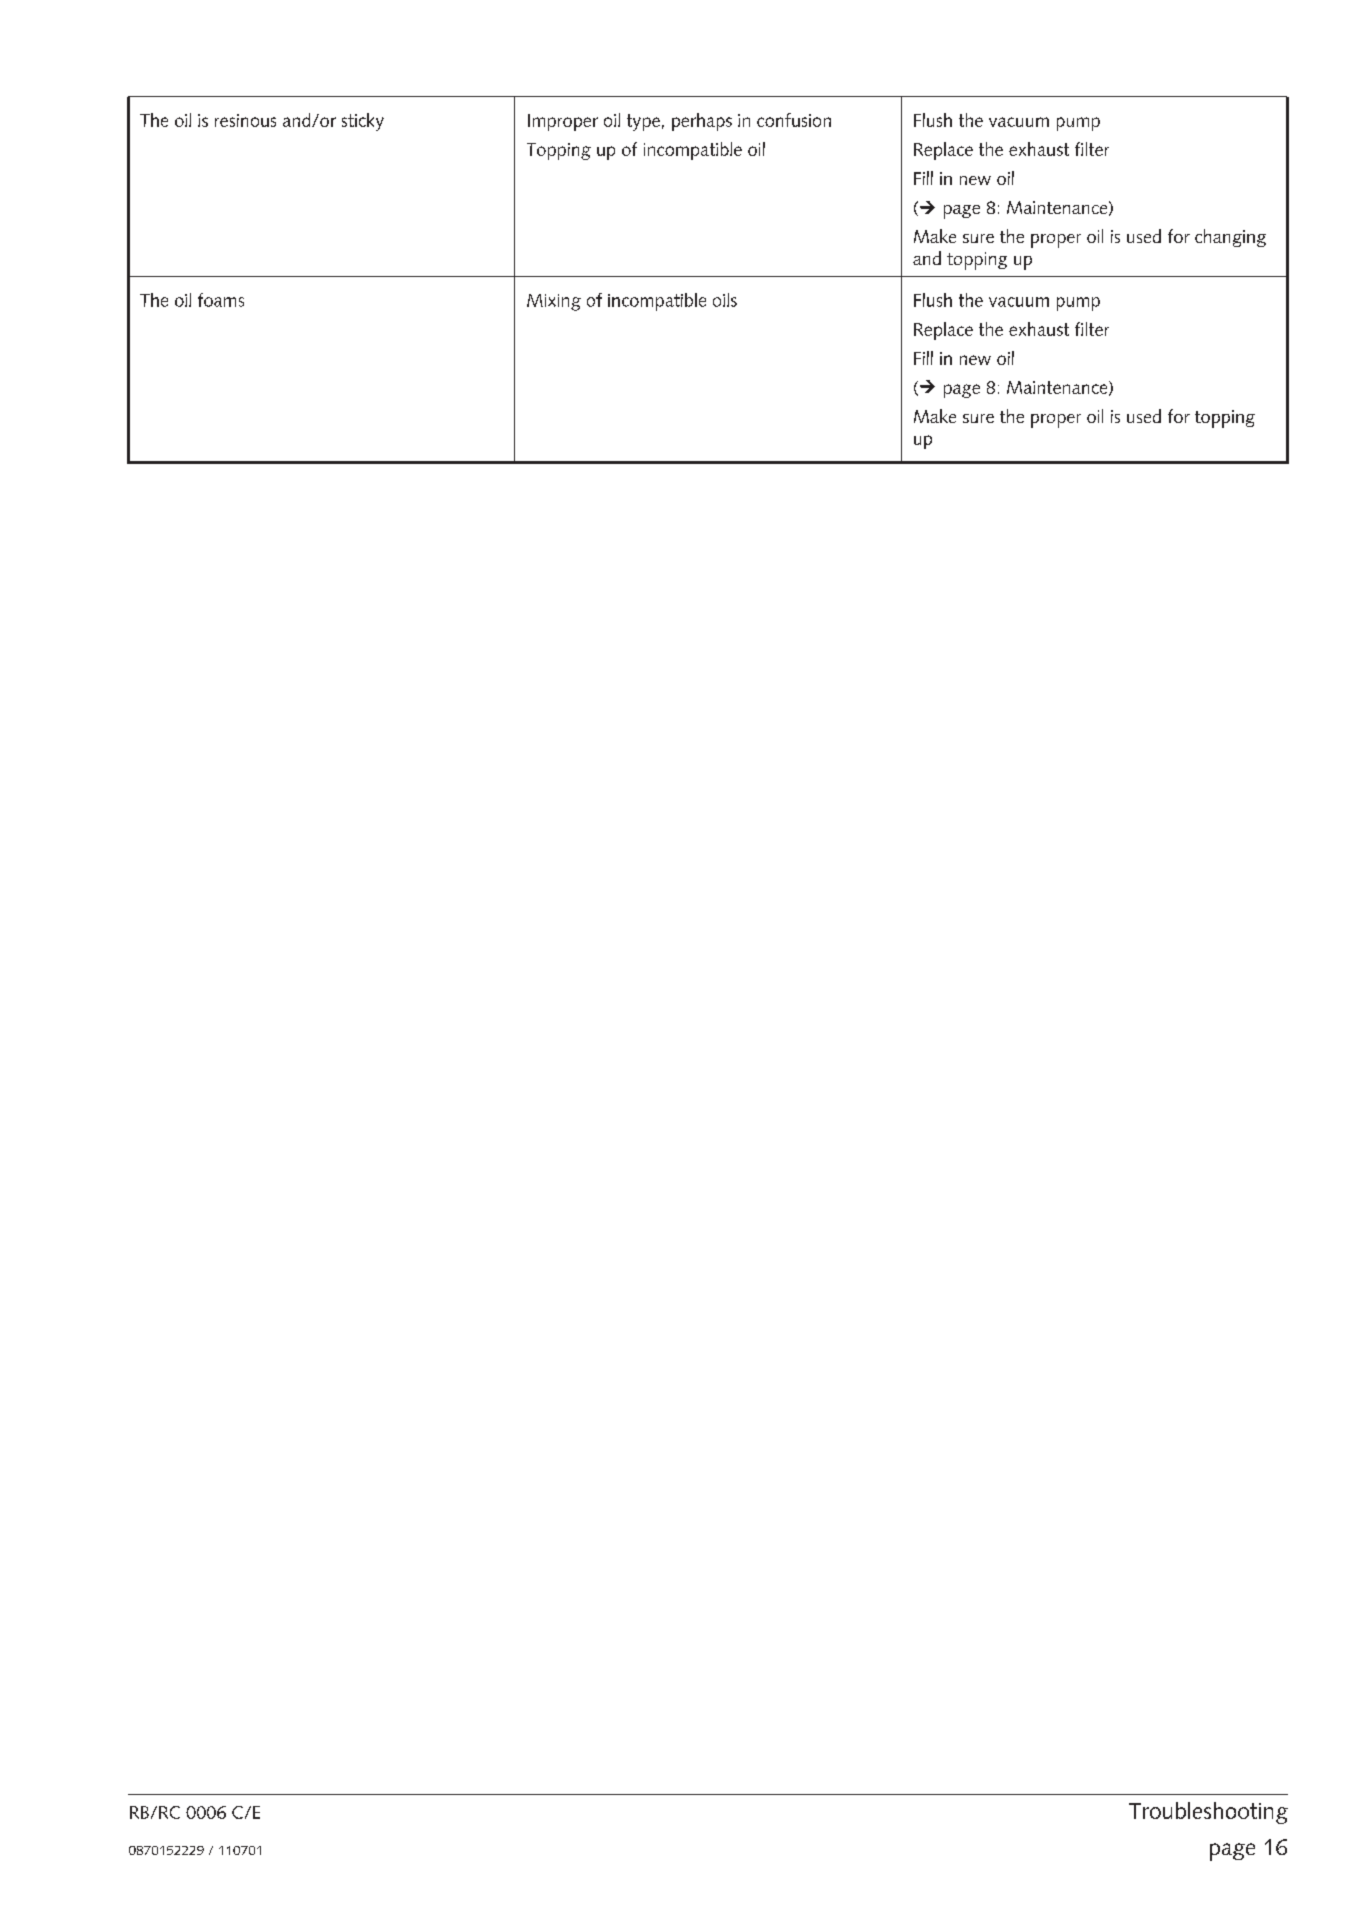 The width and height of the screenshot is (1352, 1913). What do you see at coordinates (245, 120) in the screenshot?
I see `resinous` at bounding box center [245, 120].
